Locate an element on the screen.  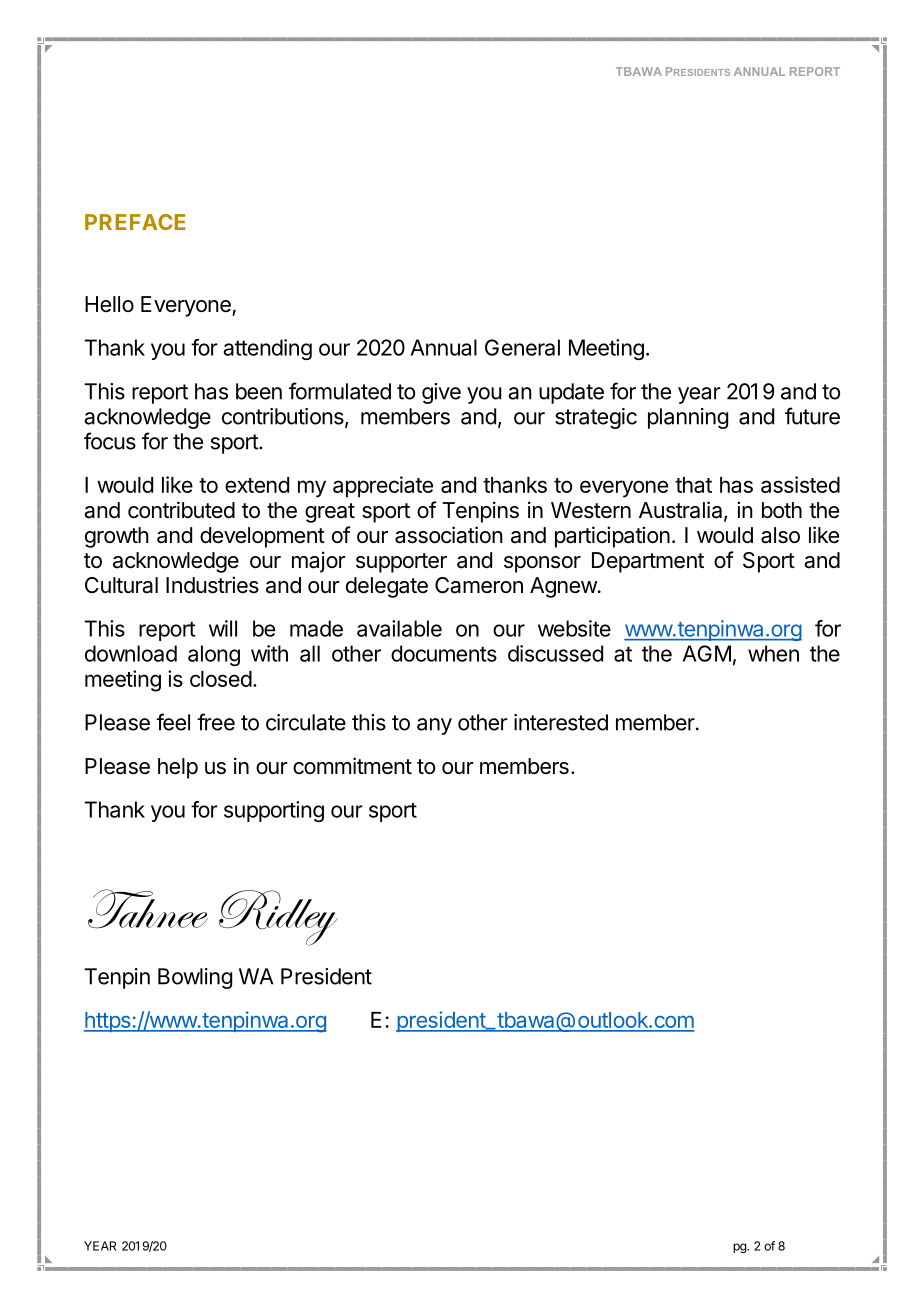
contributed is located at coordinates (181, 510).
